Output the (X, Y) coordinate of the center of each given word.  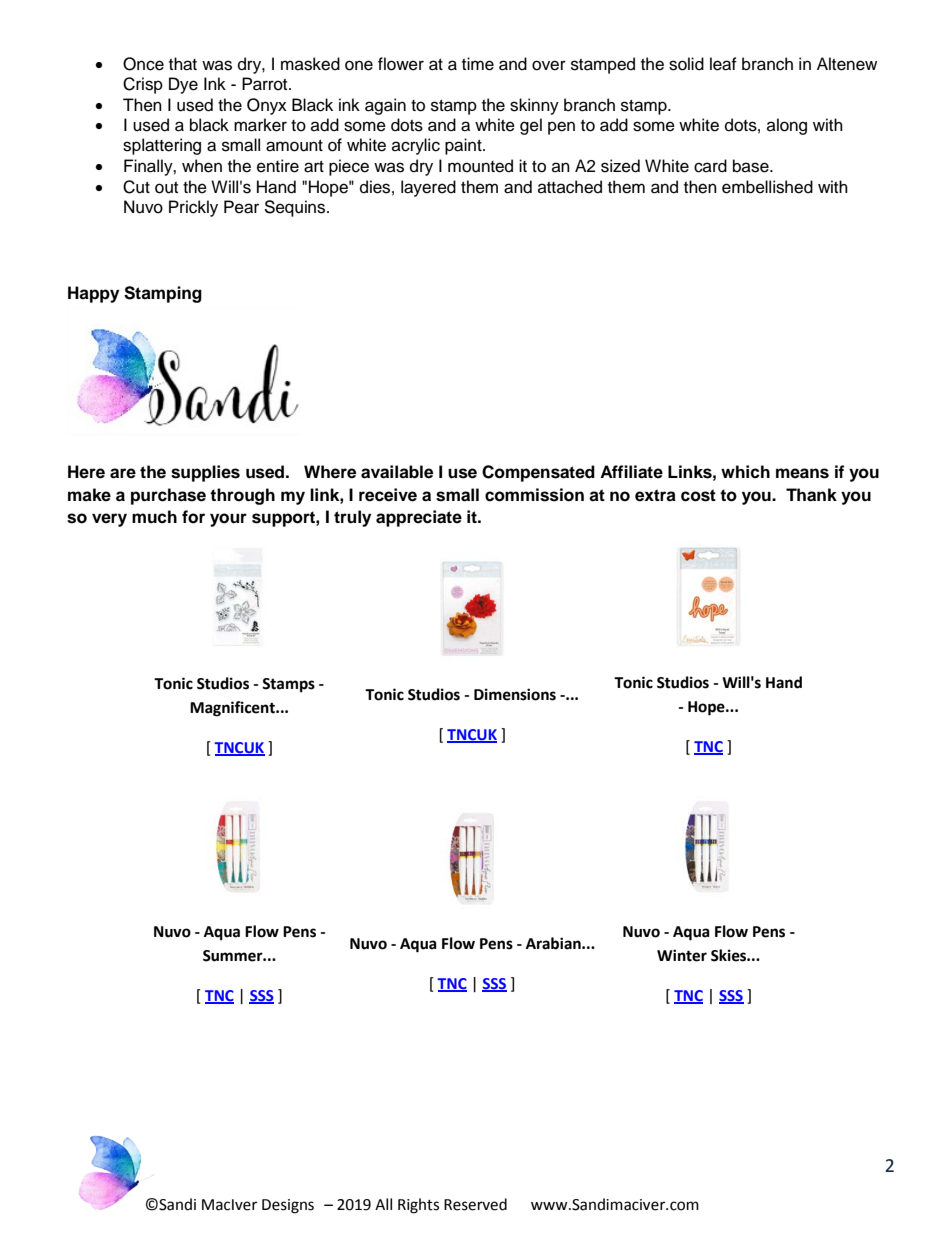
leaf (723, 64)
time (478, 64)
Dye (183, 85)
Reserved (475, 1204)
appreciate (419, 518)
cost (698, 495)
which (745, 472)
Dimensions (515, 694)
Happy (93, 294)
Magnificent (233, 709)
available (397, 472)
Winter (682, 955)
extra (655, 495)
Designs (288, 1206)
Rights (418, 1206)
